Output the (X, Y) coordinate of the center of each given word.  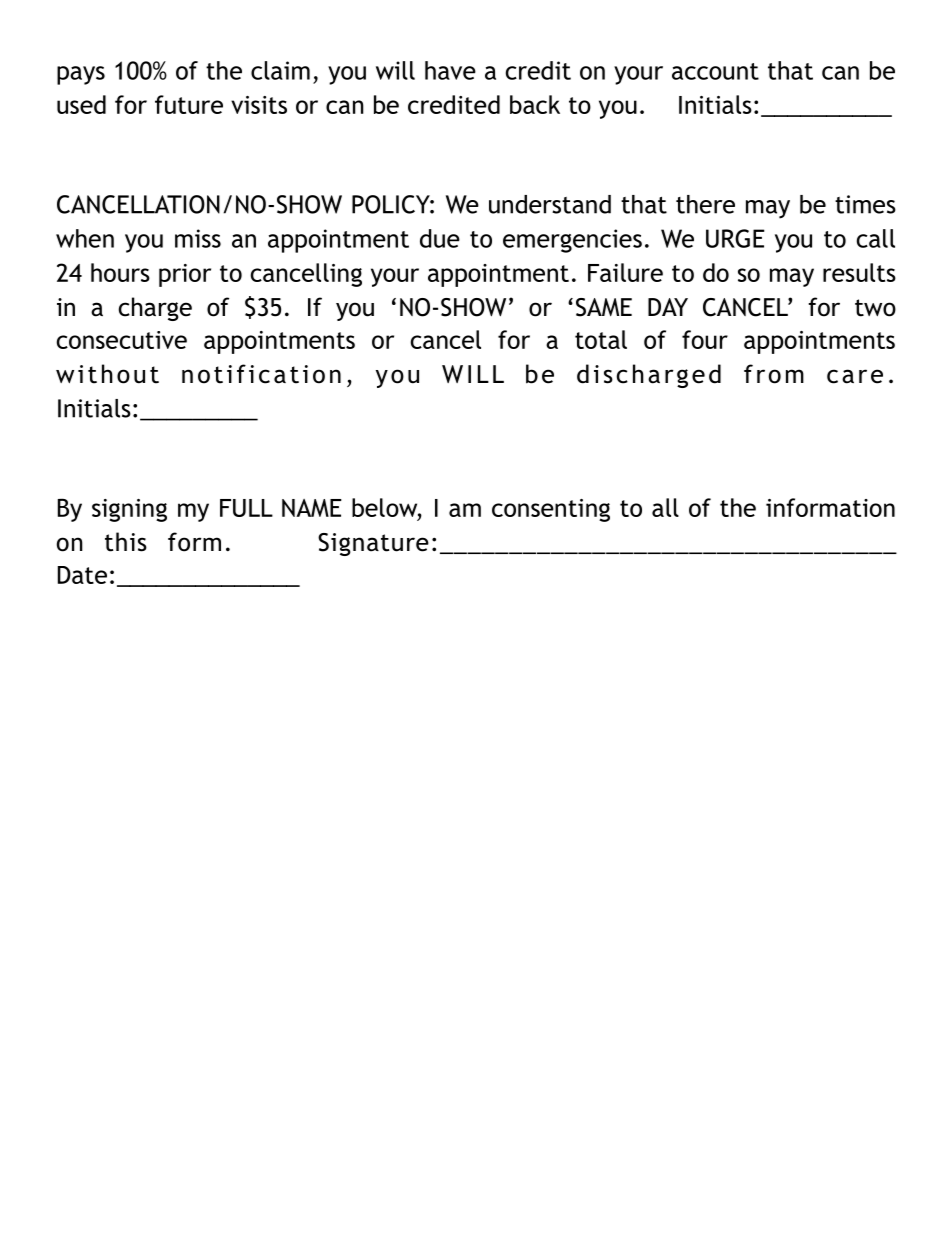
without (107, 374)
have (450, 70)
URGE (735, 238)
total (601, 339)
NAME (312, 508)
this (126, 542)
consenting (551, 510)
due (440, 238)
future (189, 104)
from (774, 374)
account (715, 71)
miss (198, 238)
